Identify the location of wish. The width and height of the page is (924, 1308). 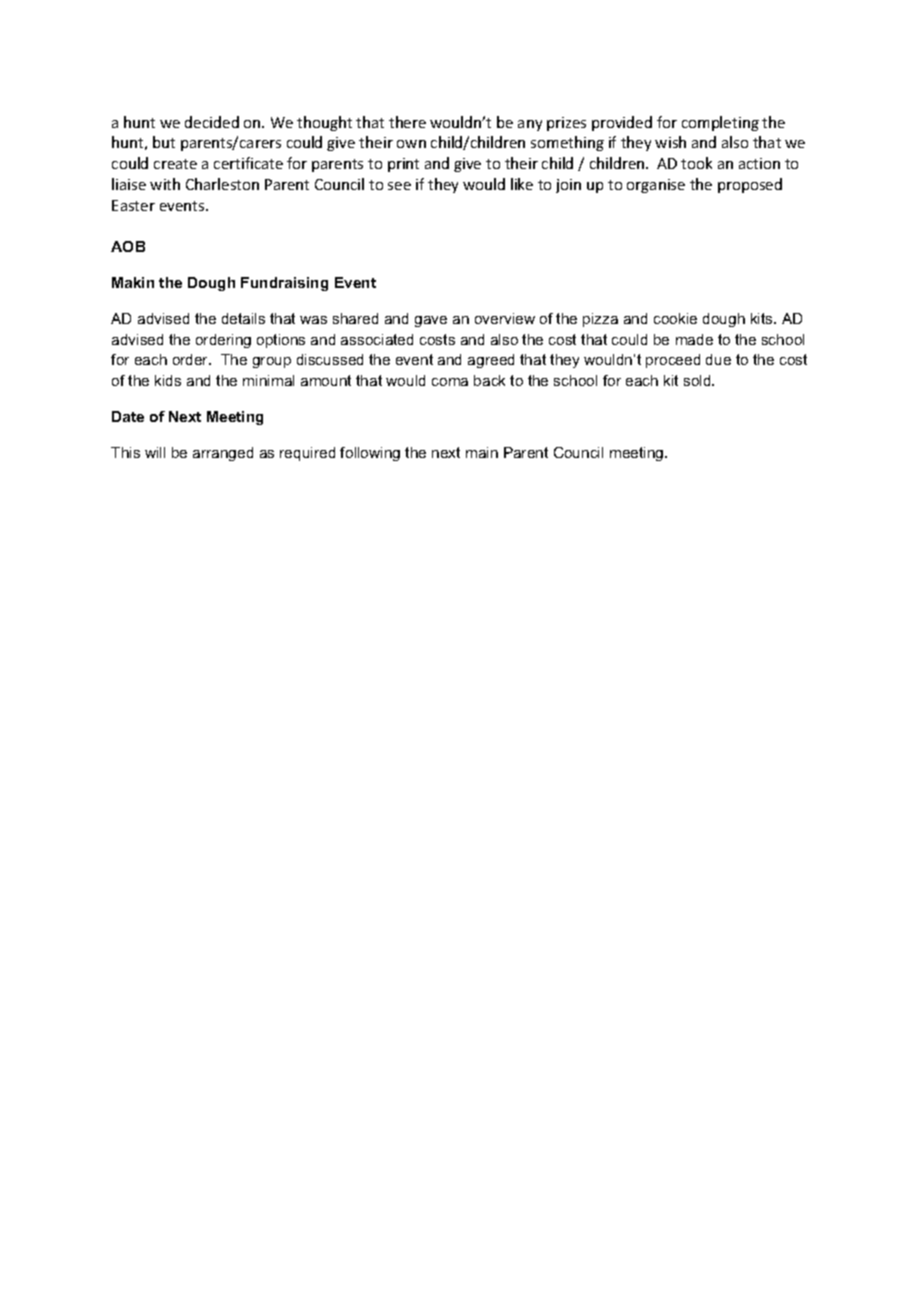
(670, 142).
